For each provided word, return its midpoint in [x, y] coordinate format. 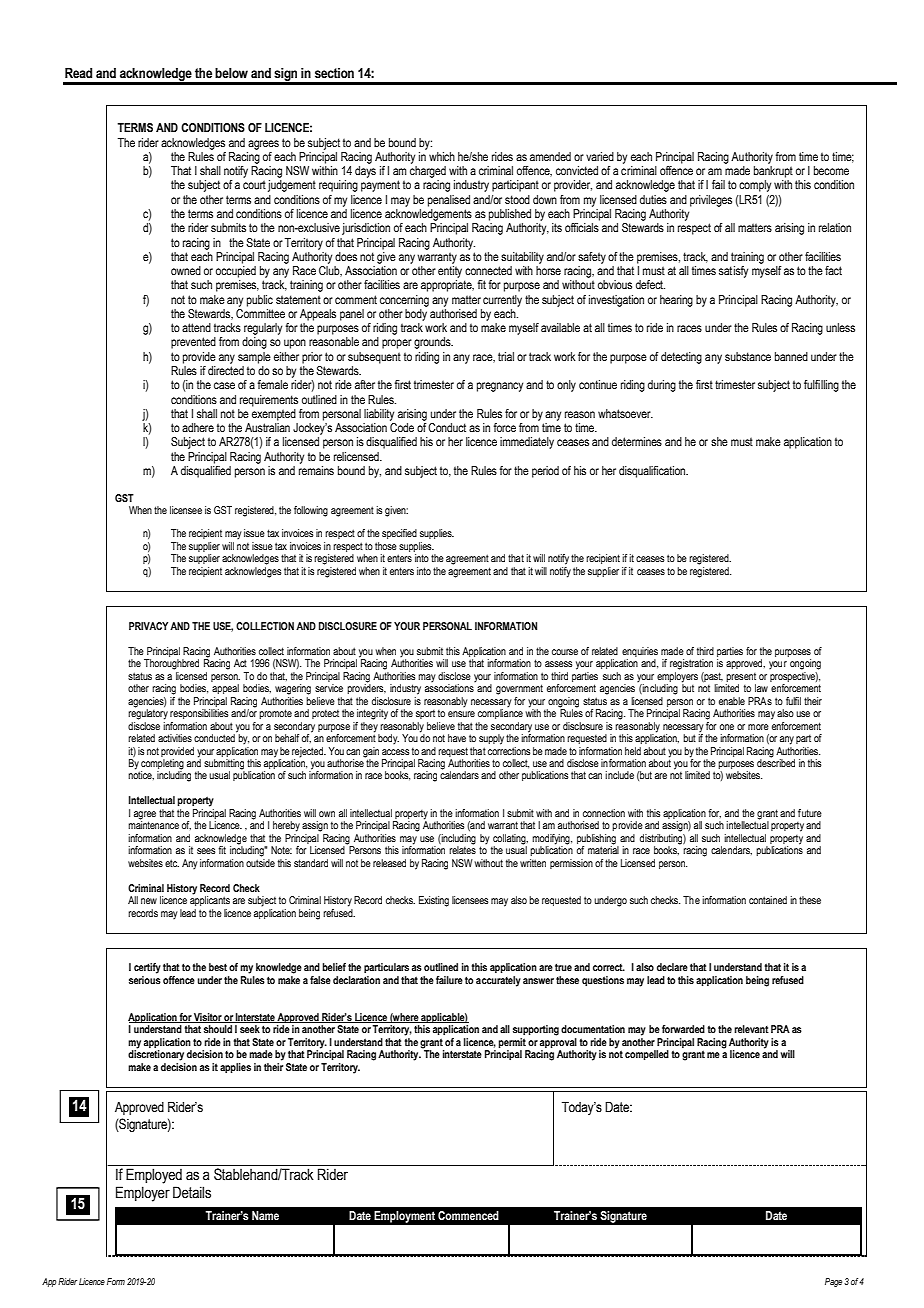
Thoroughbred [171, 664]
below [231, 73]
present [741, 677]
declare [672, 967]
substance [748, 356]
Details [192, 1192]
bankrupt [773, 172]
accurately [498, 980]
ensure [461, 714]
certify [147, 968]
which [442, 156]
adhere [198, 427]
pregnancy [500, 387]
